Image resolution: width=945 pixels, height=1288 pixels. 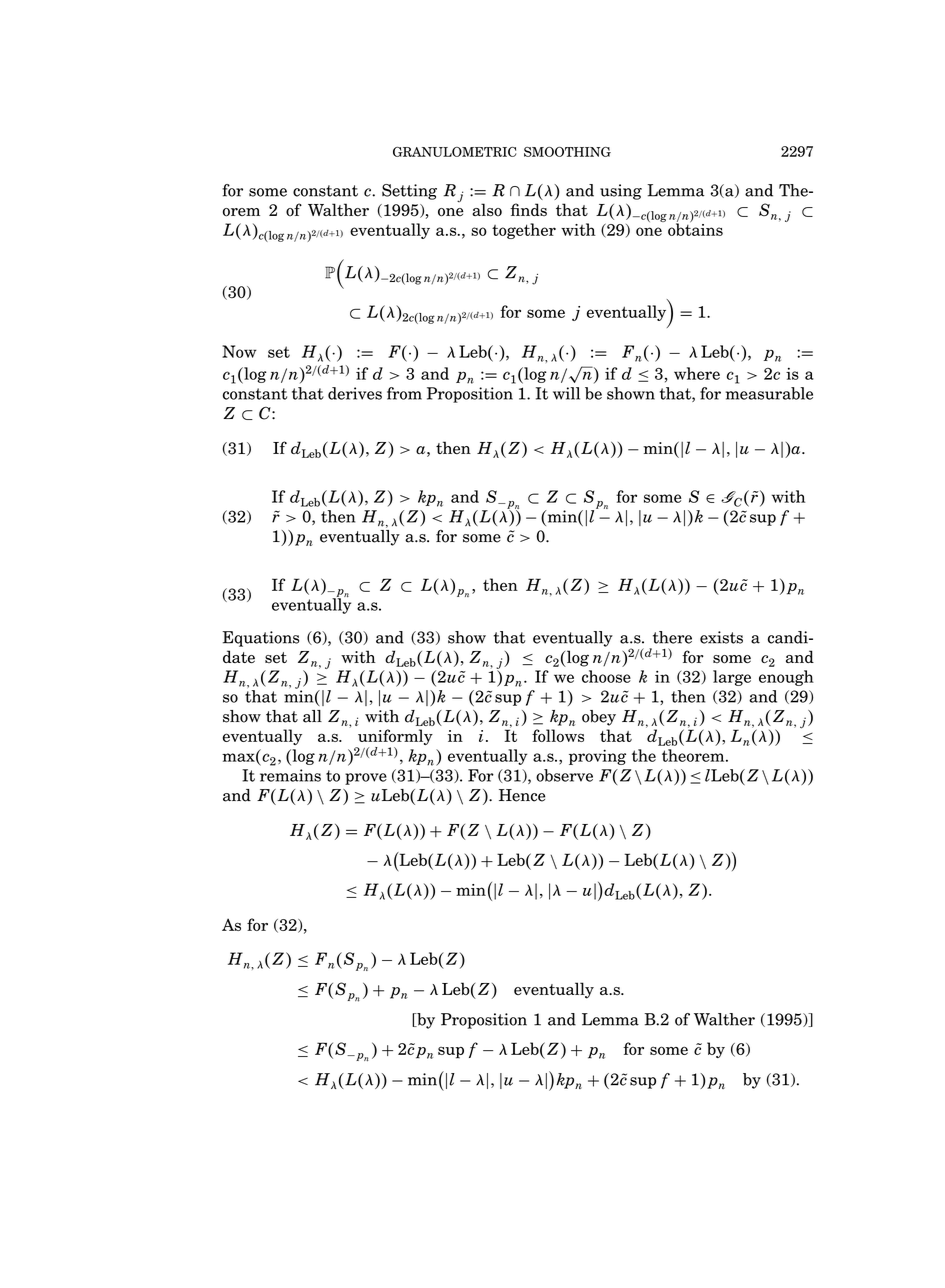 I want to click on remains, so click(x=290, y=775).
